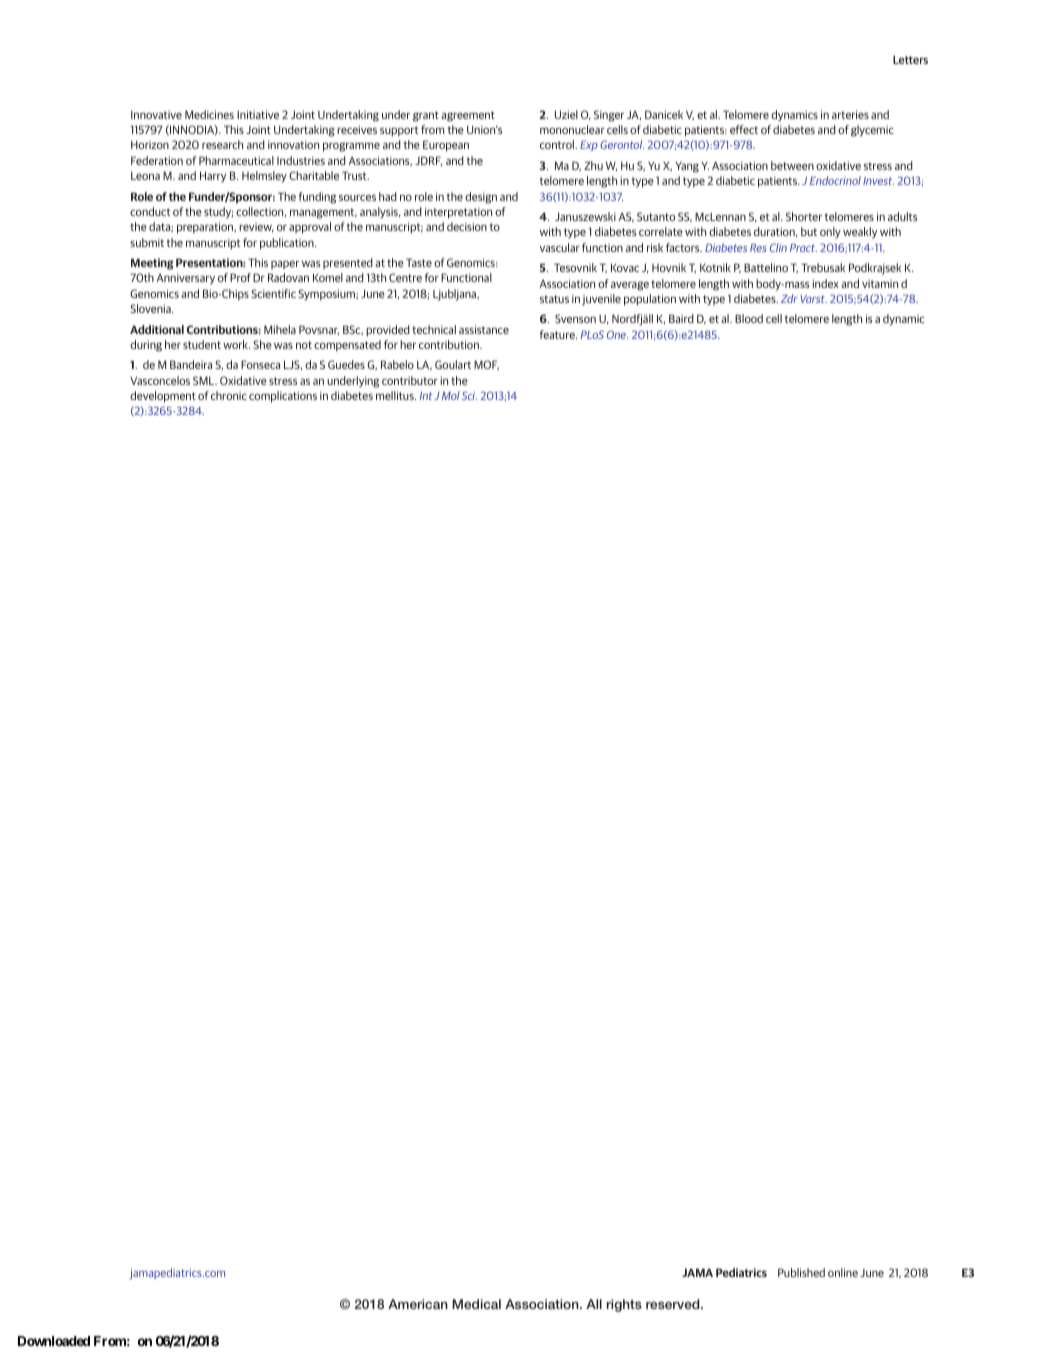 The width and height of the image is (1046, 1353). What do you see at coordinates (476, 1304) in the image?
I see `Medical` at bounding box center [476, 1304].
